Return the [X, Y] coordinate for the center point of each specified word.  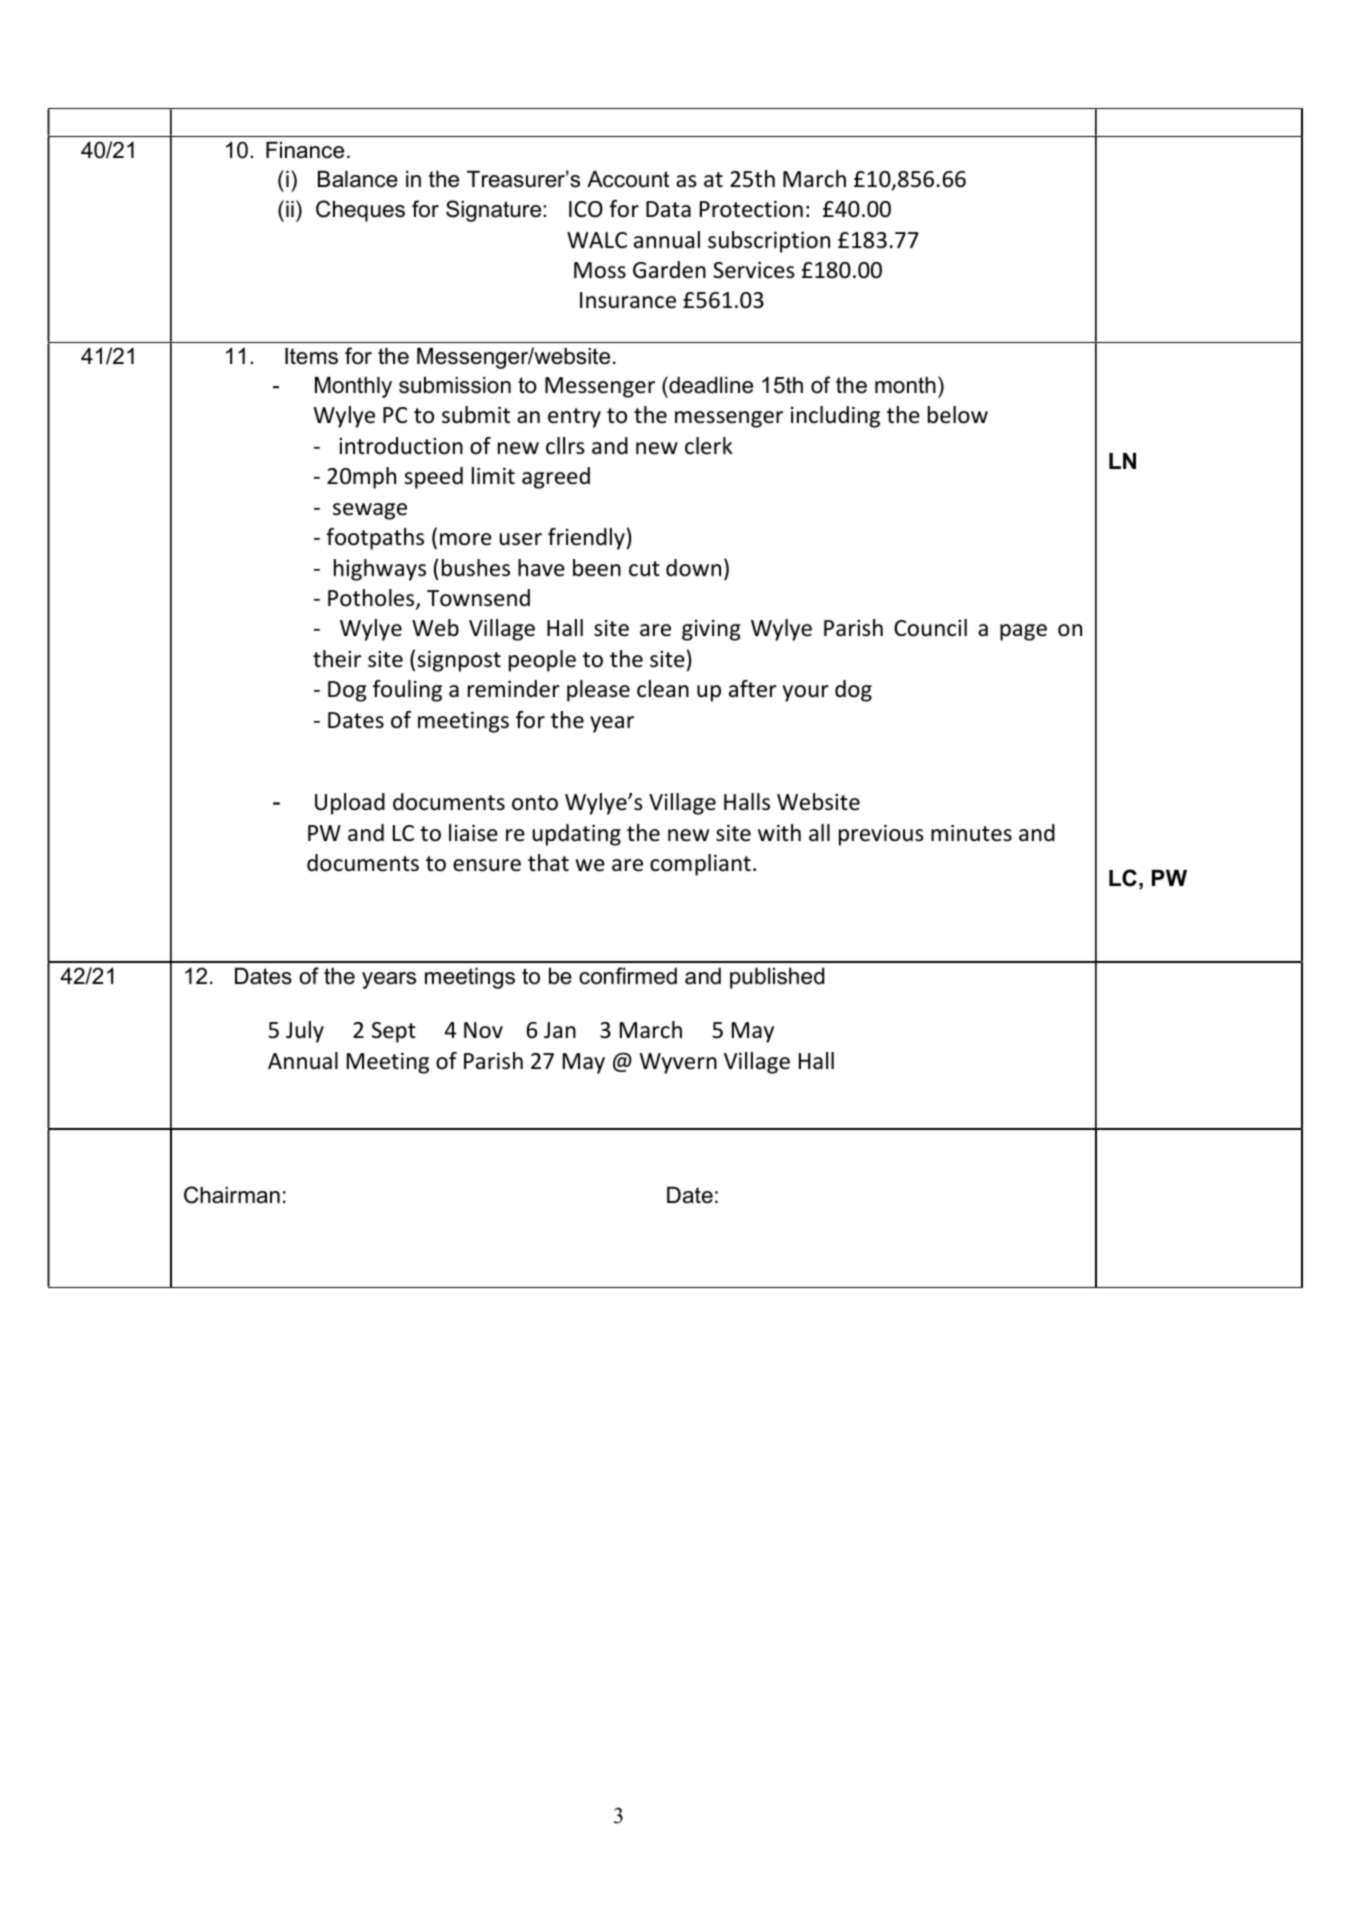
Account [628, 179]
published [777, 978]
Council [930, 628]
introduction [401, 446]
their [337, 659]
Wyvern [678, 1063]
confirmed [628, 976]
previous [881, 835]
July [305, 1032]
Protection [751, 209]
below [958, 415]
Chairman [232, 1195]
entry [574, 418]
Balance [358, 179]
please [598, 691]
